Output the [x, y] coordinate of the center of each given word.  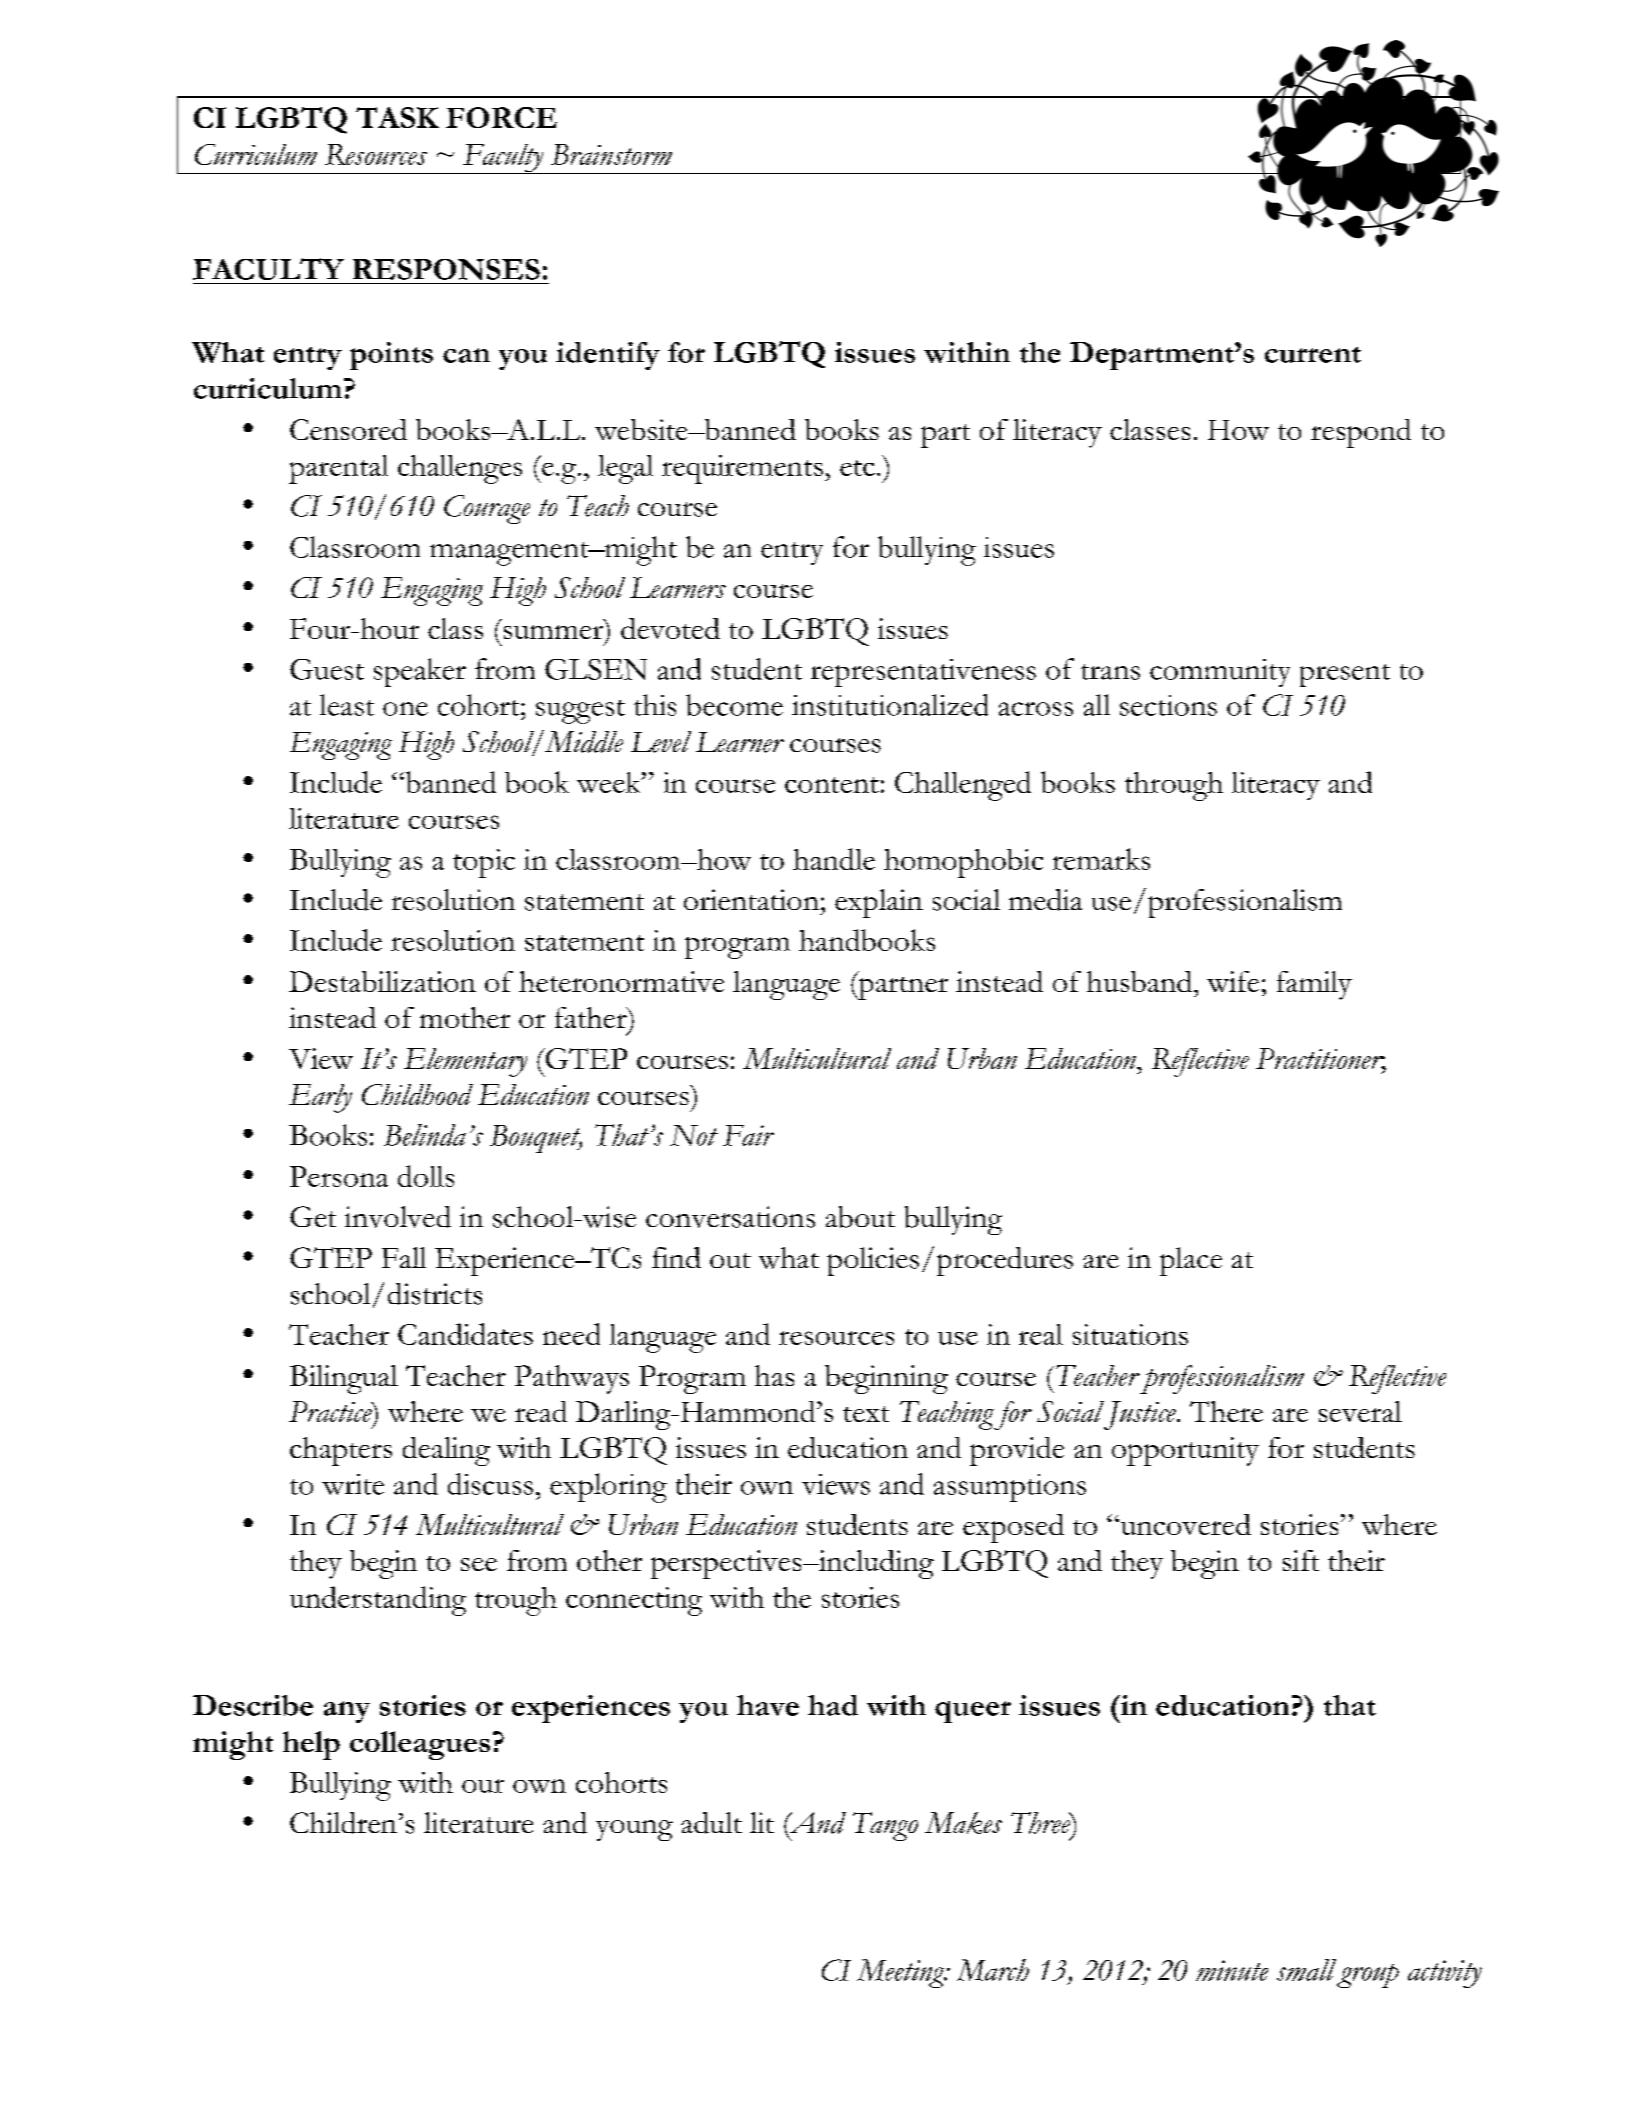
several [1360, 1411]
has [774, 1375]
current [1313, 355]
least [347, 705]
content [832, 785]
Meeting [902, 1973]
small [1306, 1970]
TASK [397, 117]
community [1220, 673]
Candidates [465, 1334]
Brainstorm [611, 154]
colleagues [420, 1745]
